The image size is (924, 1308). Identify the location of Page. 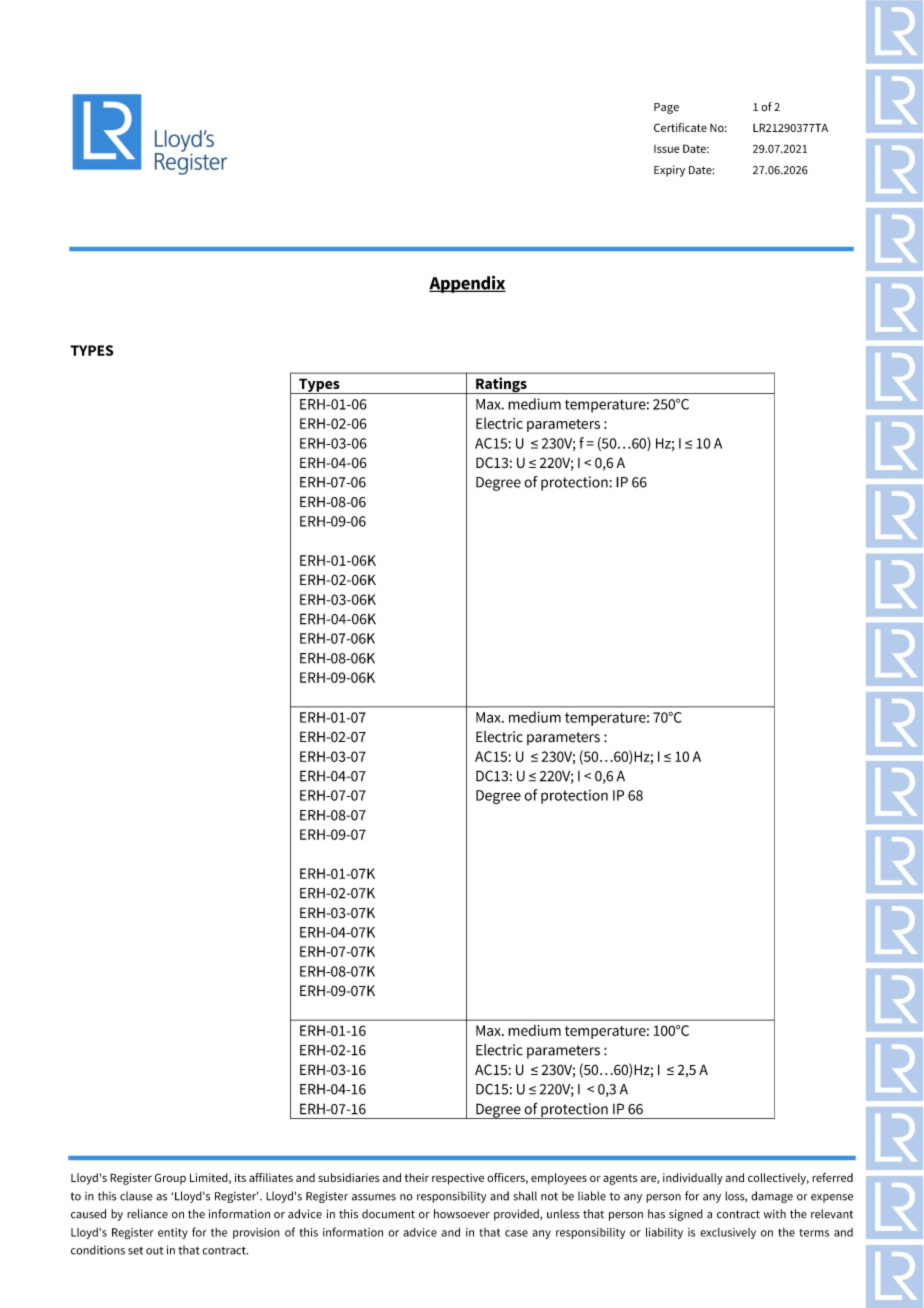
(666, 108).
